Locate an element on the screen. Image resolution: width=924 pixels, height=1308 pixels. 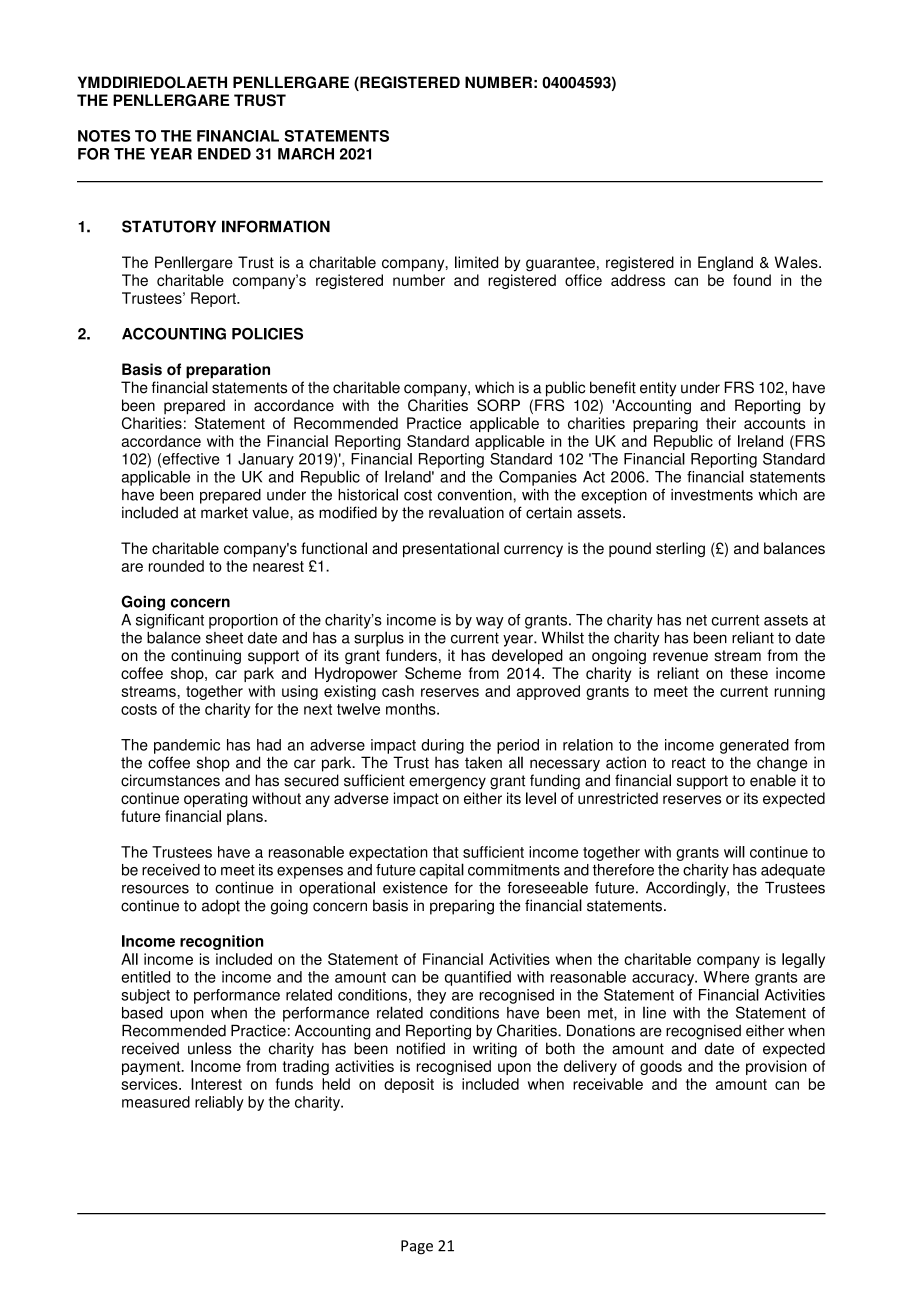
will is located at coordinates (734, 852).
